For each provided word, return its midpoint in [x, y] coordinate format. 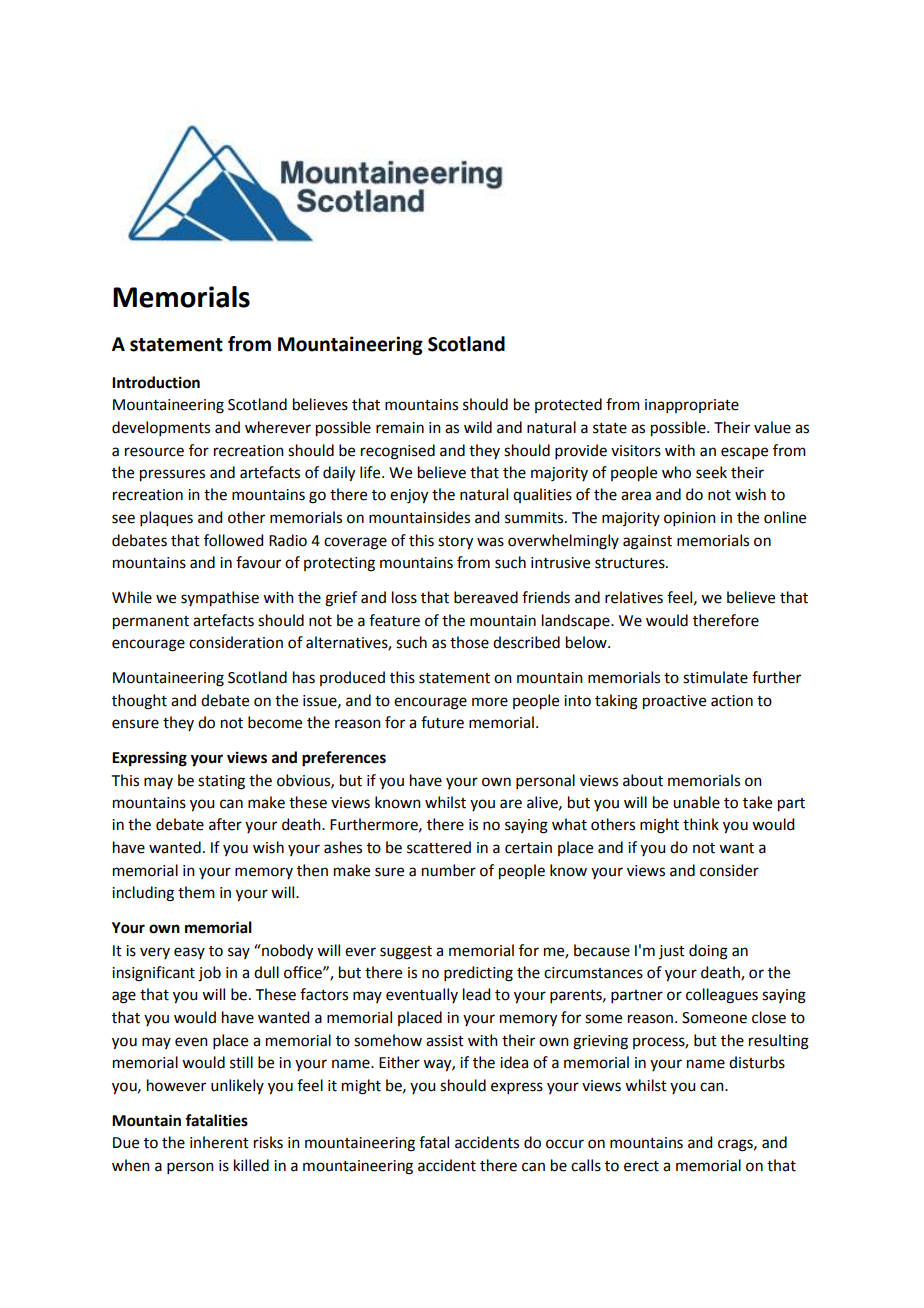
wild [478, 427]
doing [708, 952]
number [449, 870]
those [469, 642]
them [196, 892]
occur [565, 1144]
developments [161, 428]
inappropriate [692, 406]
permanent [151, 623]
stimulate [715, 677]
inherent [219, 1142]
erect [641, 1166]
